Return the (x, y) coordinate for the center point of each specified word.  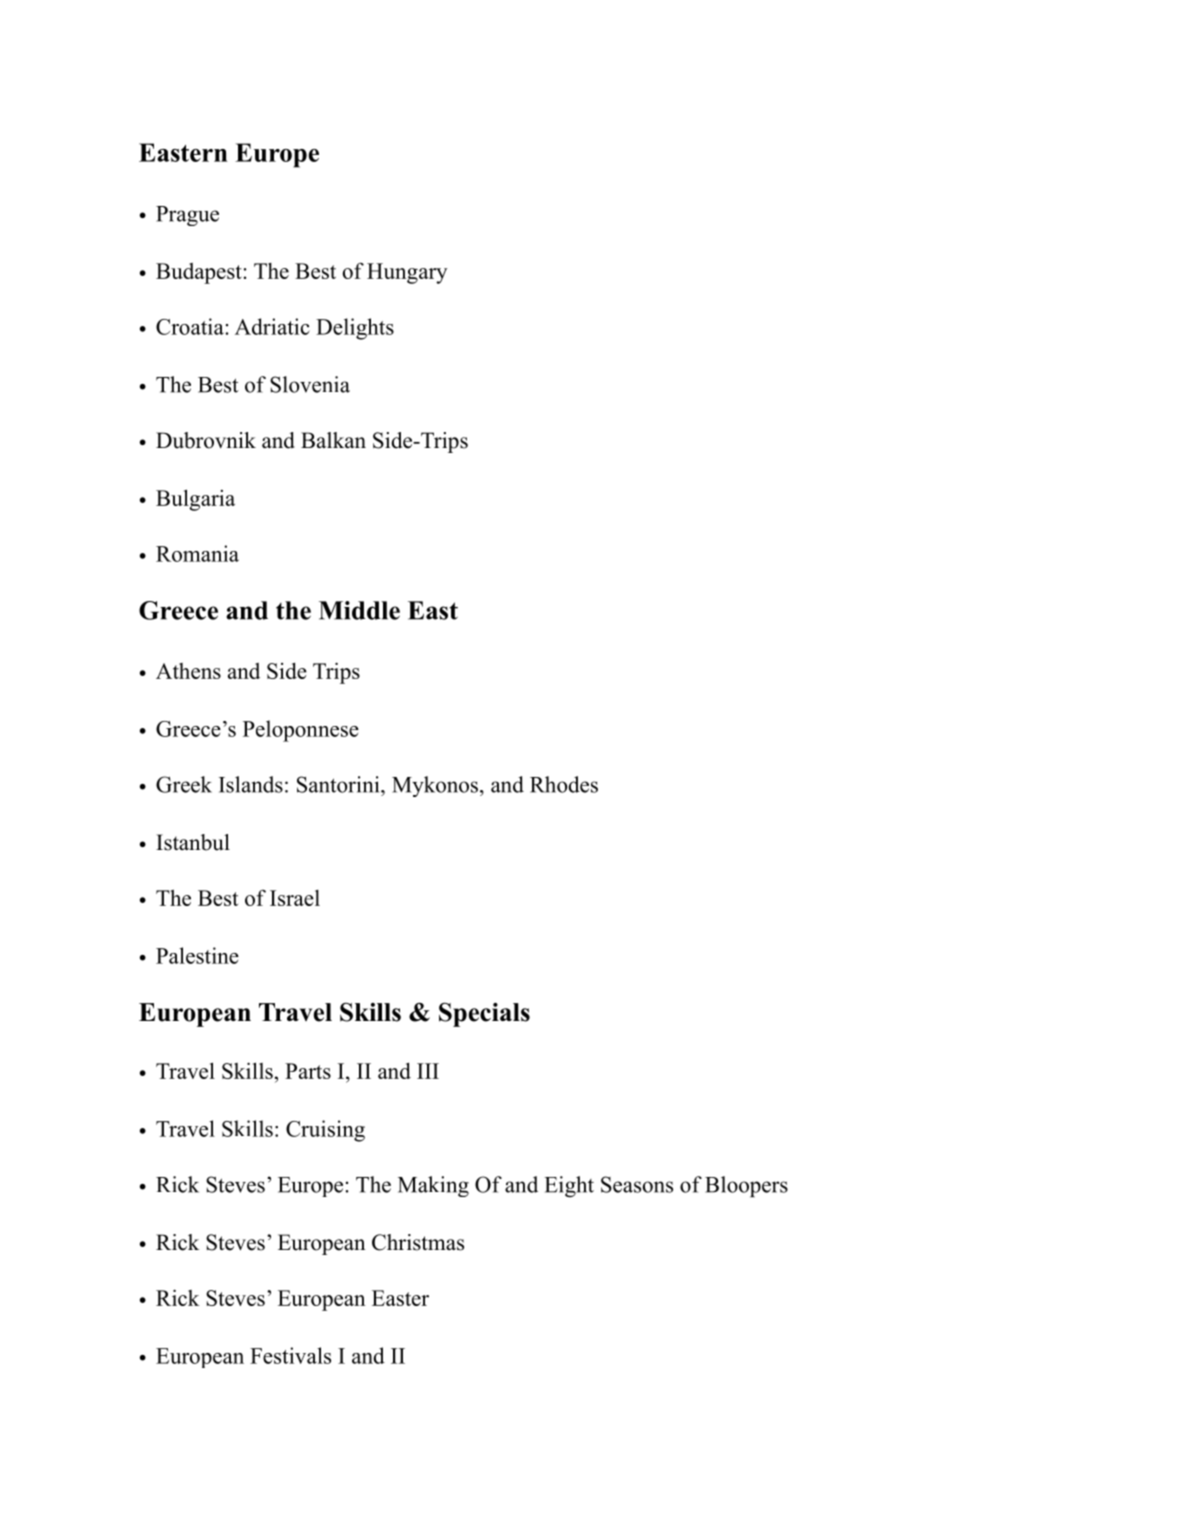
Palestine (197, 955)
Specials (484, 1014)
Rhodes (564, 784)
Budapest (200, 273)
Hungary (407, 273)
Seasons (637, 1184)
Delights (355, 329)
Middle (359, 610)
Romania (197, 553)
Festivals (290, 1355)
